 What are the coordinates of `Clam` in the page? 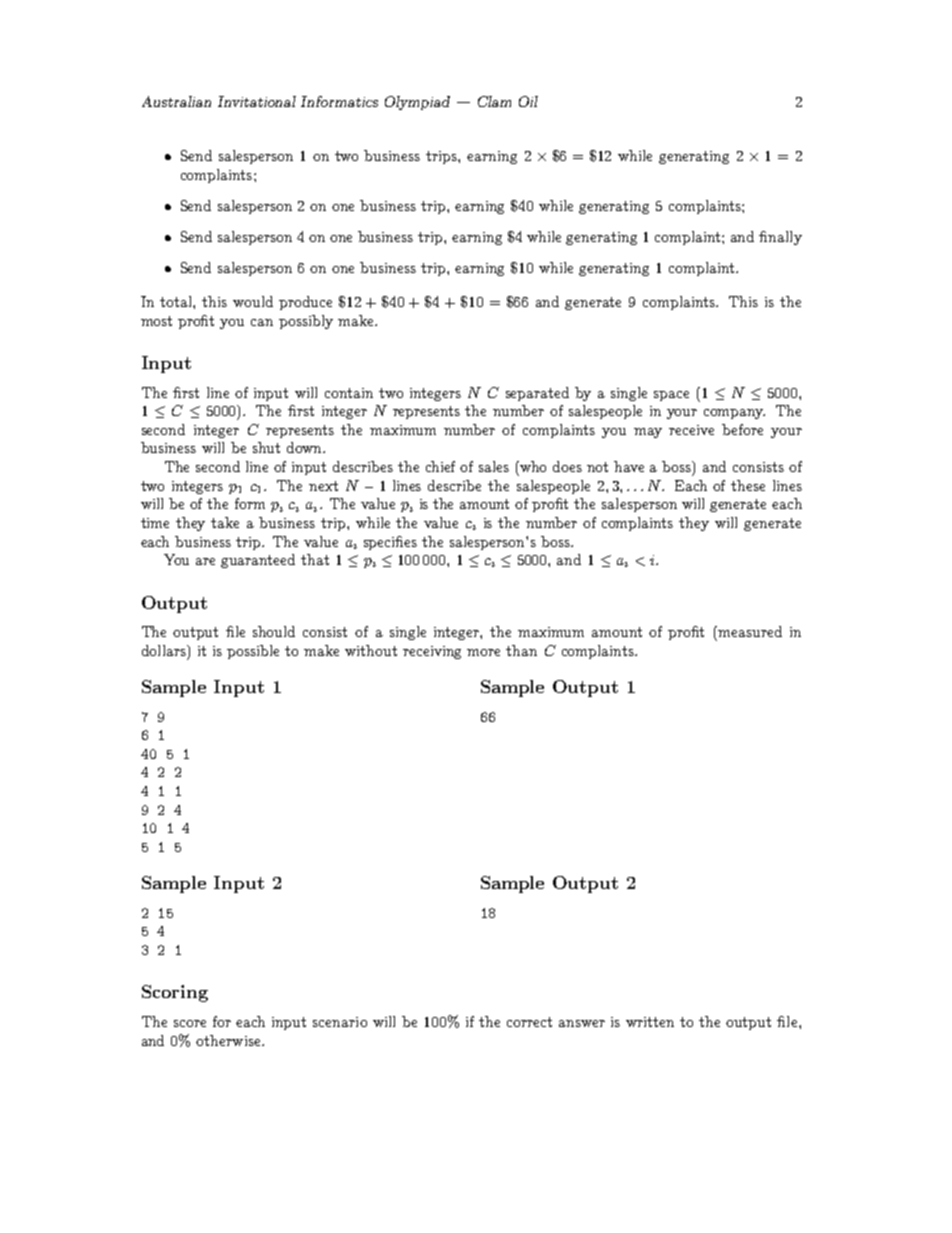 It's located at (494, 101).
